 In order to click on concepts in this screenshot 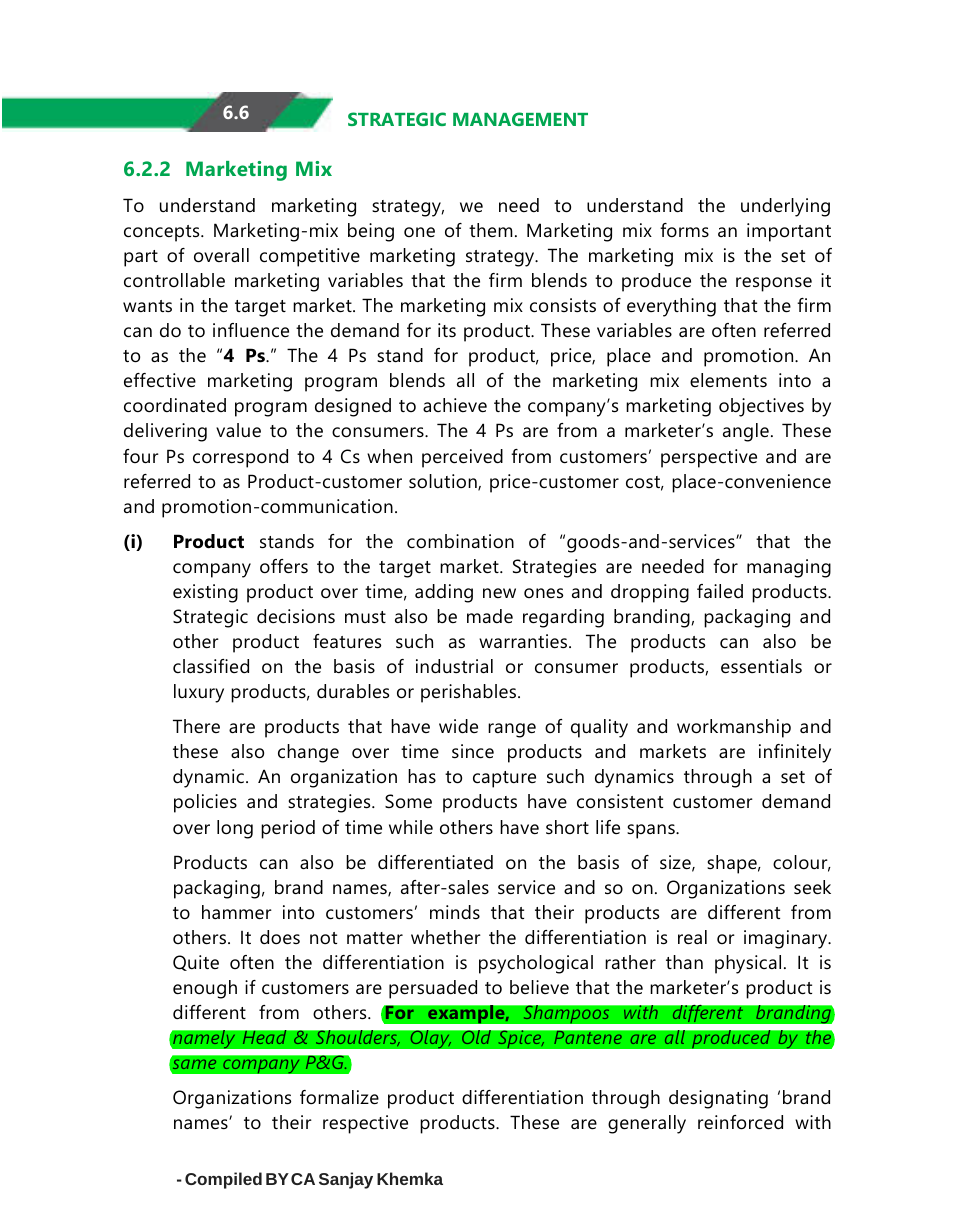, I will do `click(163, 233)`.
